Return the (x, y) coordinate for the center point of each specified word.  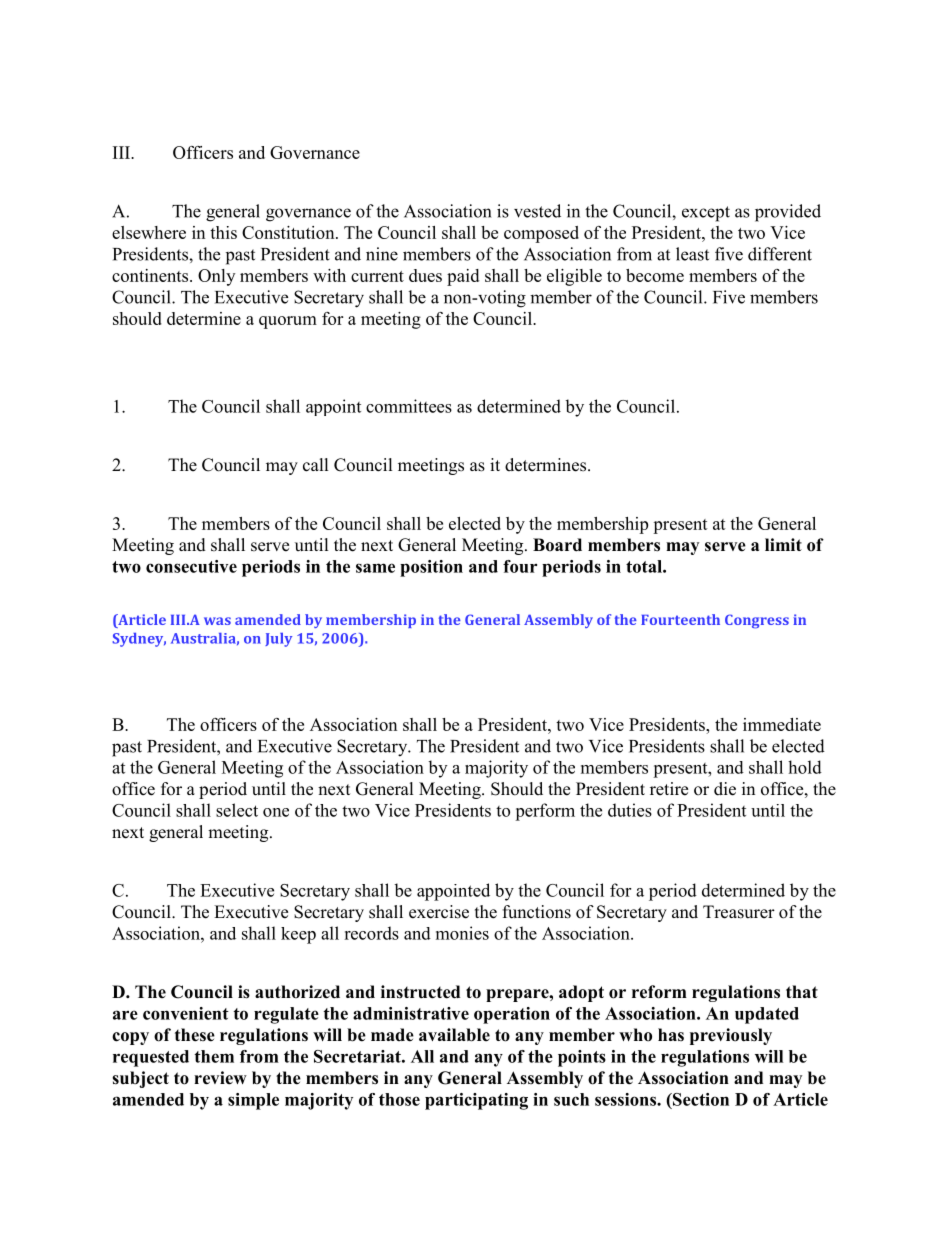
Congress (757, 621)
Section (700, 1099)
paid (463, 277)
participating (476, 1101)
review (220, 1078)
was (217, 621)
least (692, 254)
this (223, 232)
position (431, 568)
